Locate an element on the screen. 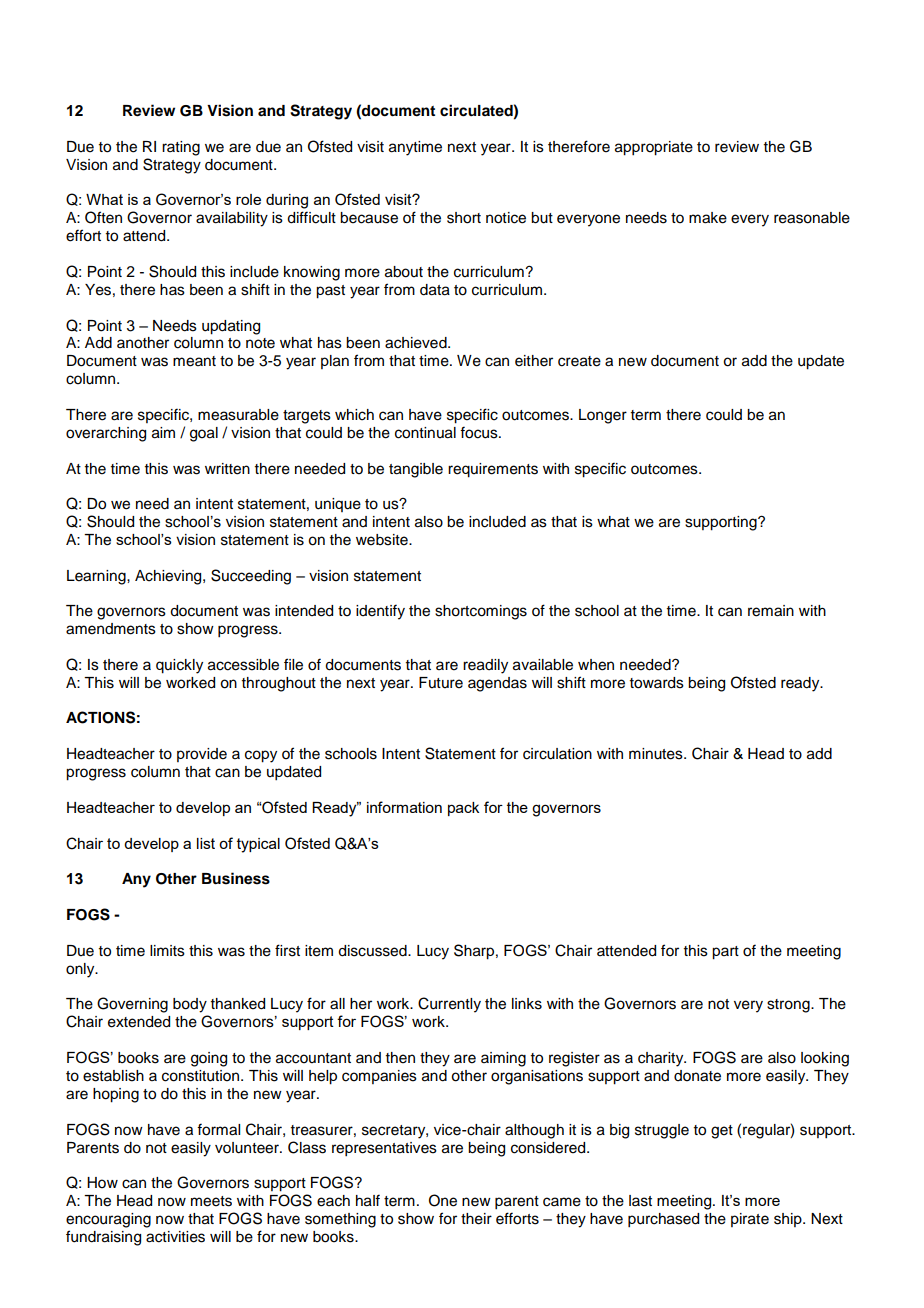  website is located at coordinates (383, 540).
